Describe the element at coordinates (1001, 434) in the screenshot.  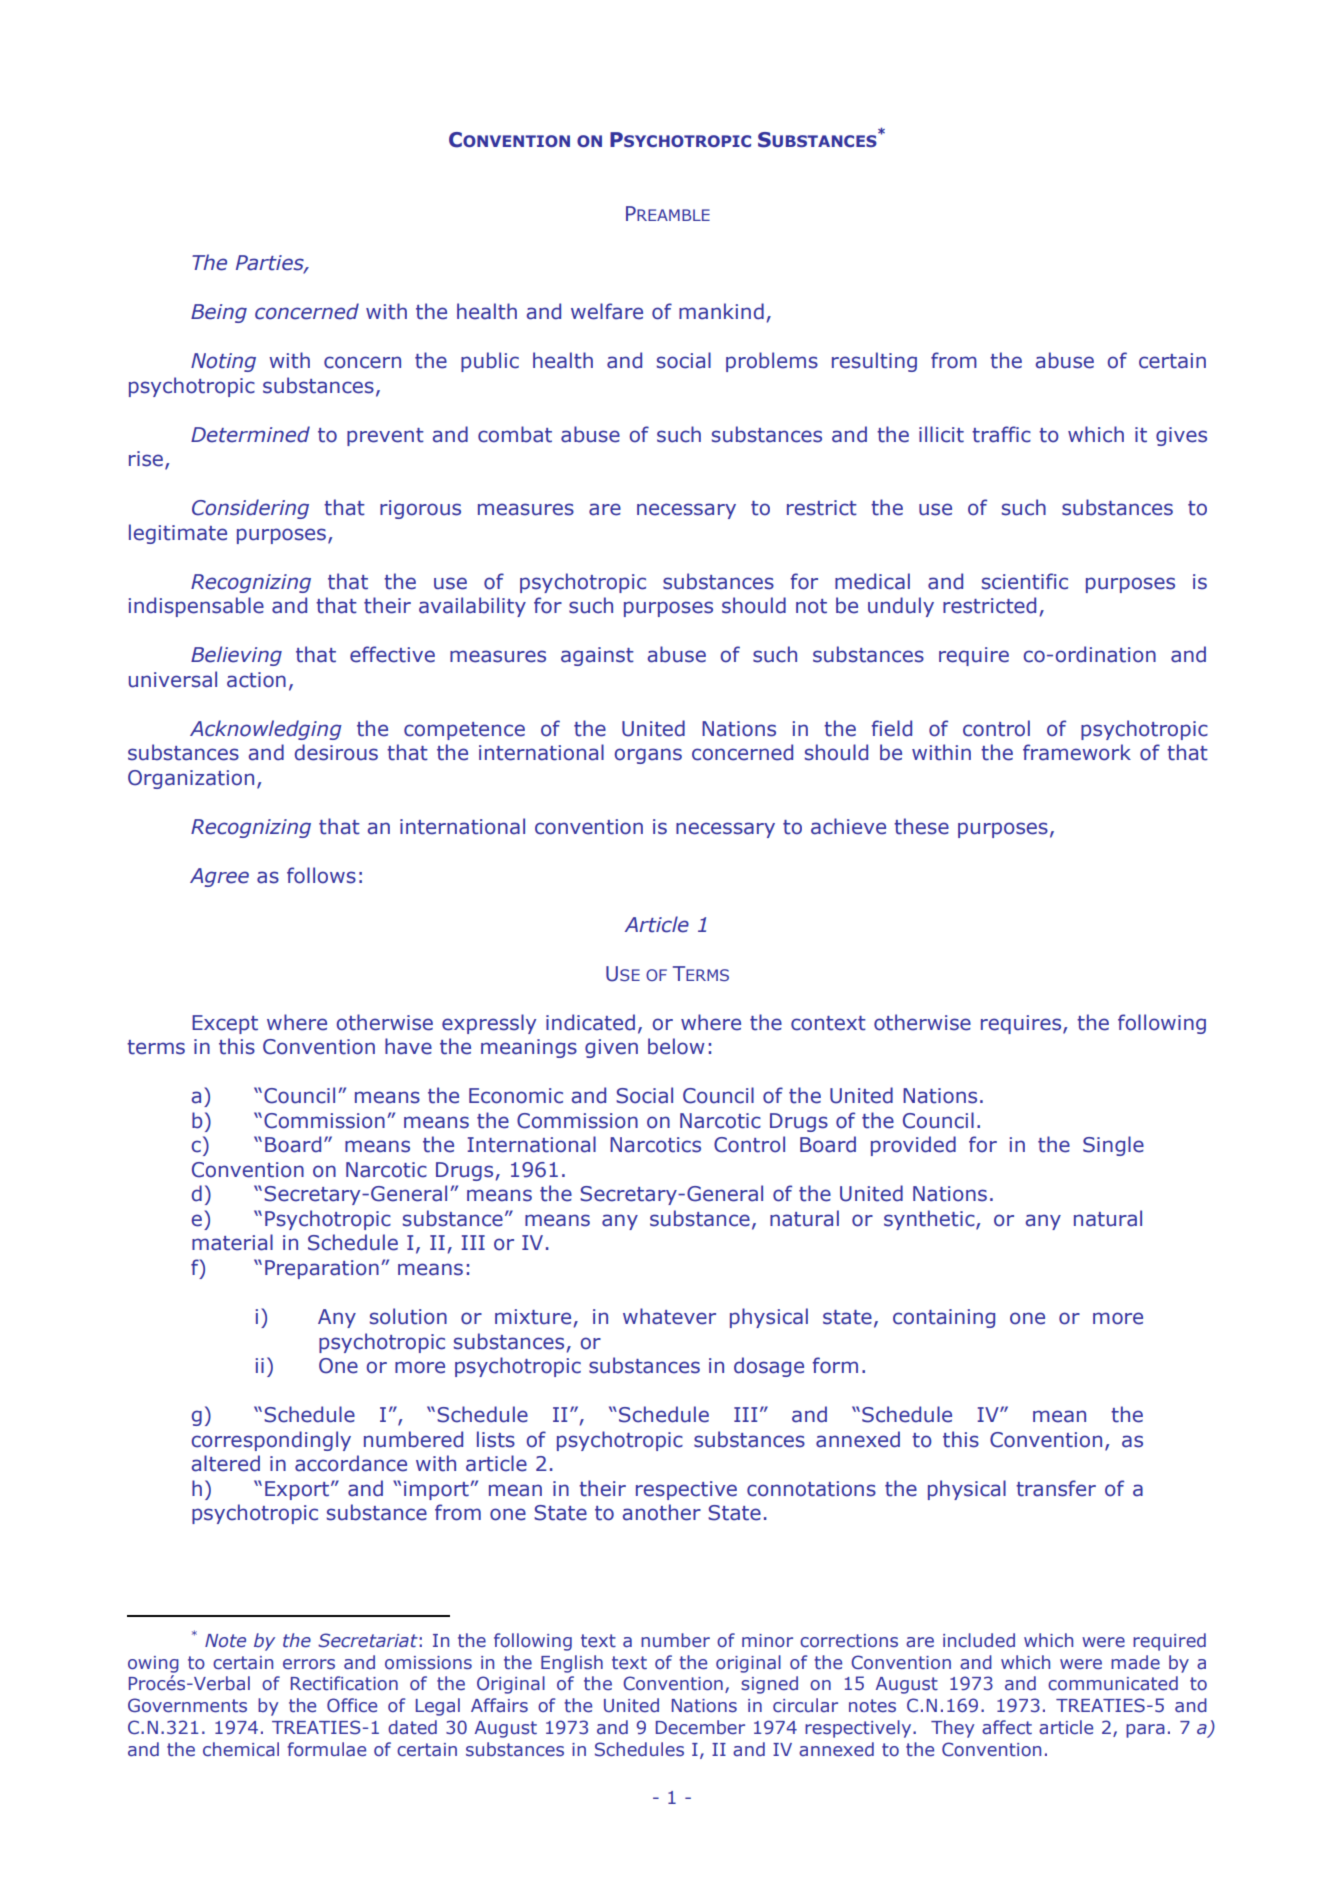
I see `traffic` at that location.
